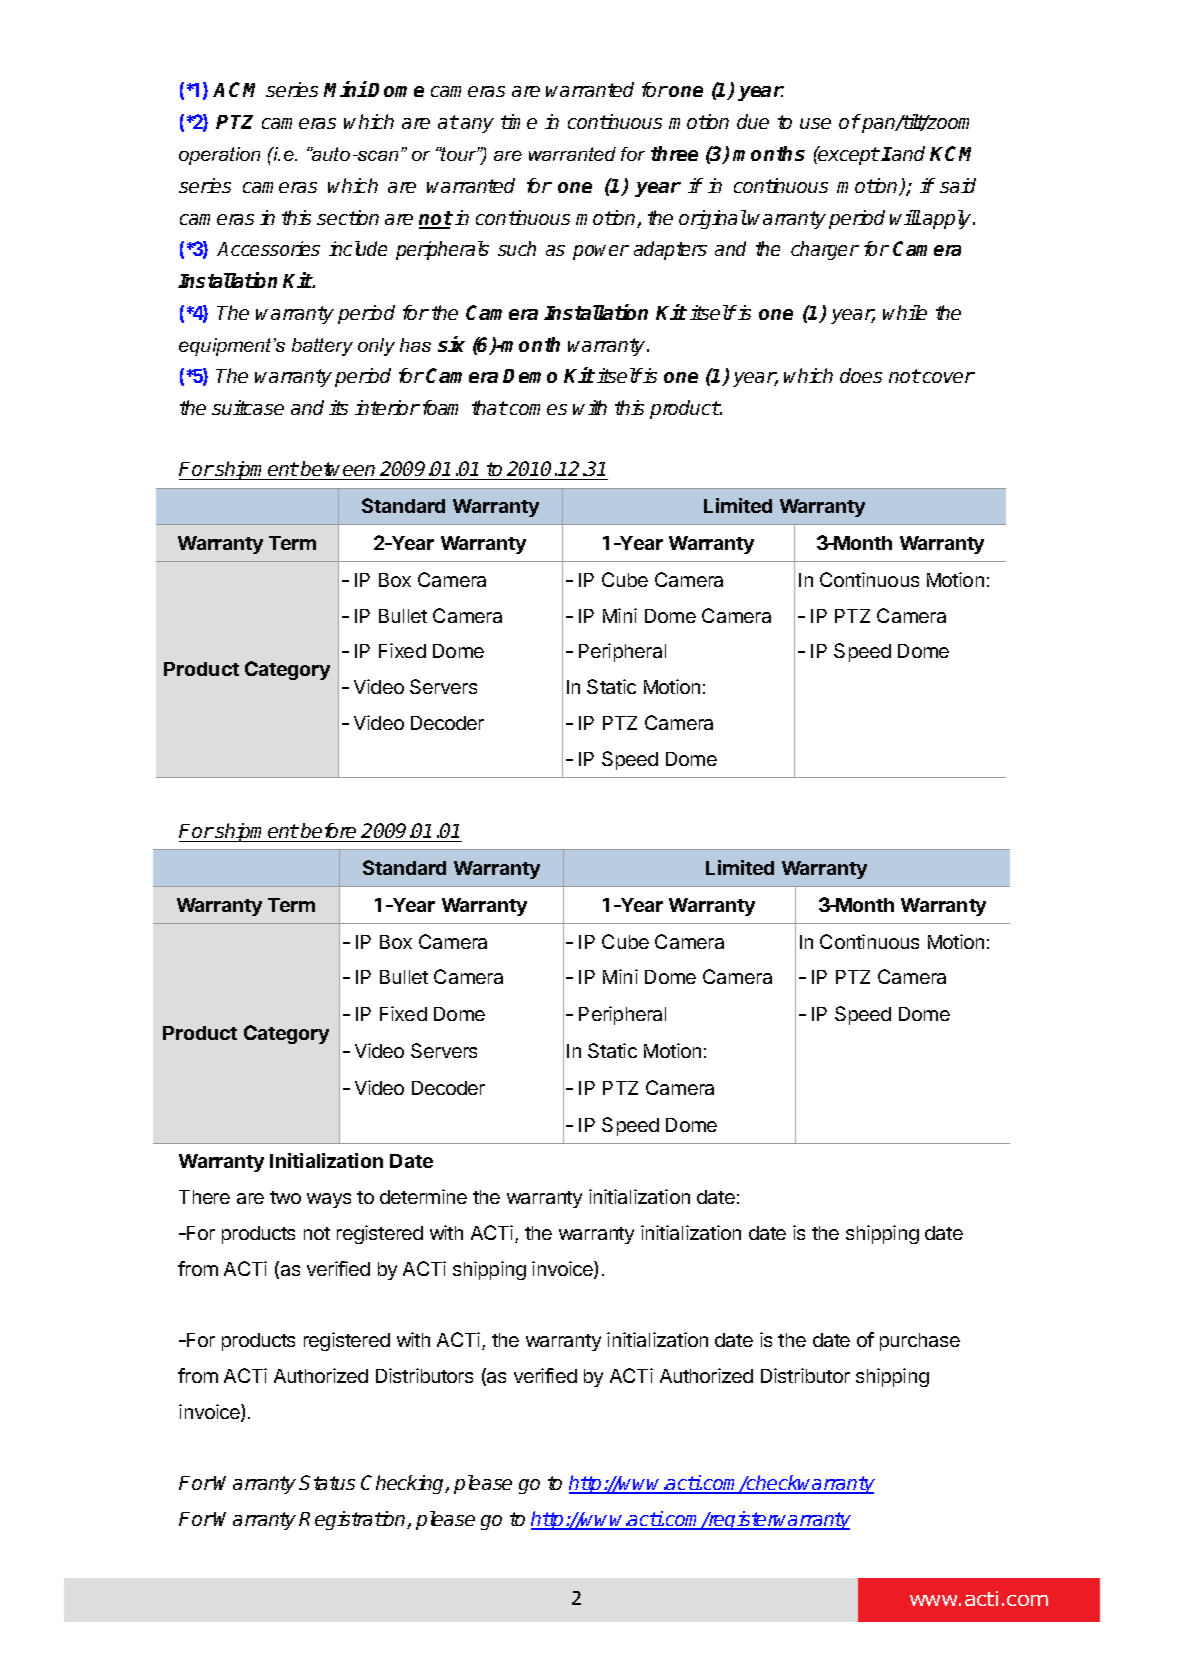 This screenshot has height=1673, width=1183. What do you see at coordinates (920, 1342) in the screenshot?
I see `purchase` at bounding box center [920, 1342].
